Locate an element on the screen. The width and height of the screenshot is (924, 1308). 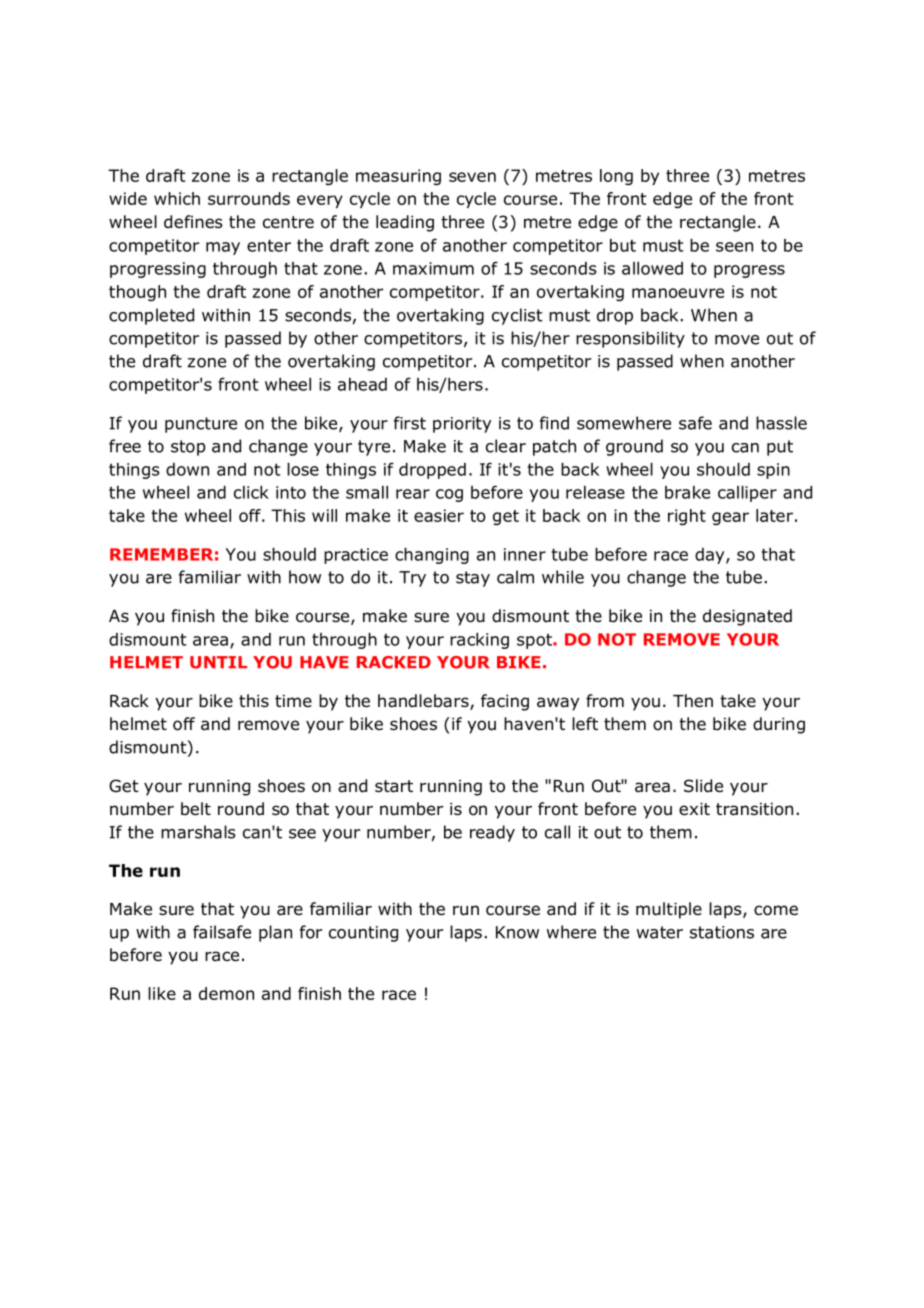
Slide is located at coordinates (703, 786).
